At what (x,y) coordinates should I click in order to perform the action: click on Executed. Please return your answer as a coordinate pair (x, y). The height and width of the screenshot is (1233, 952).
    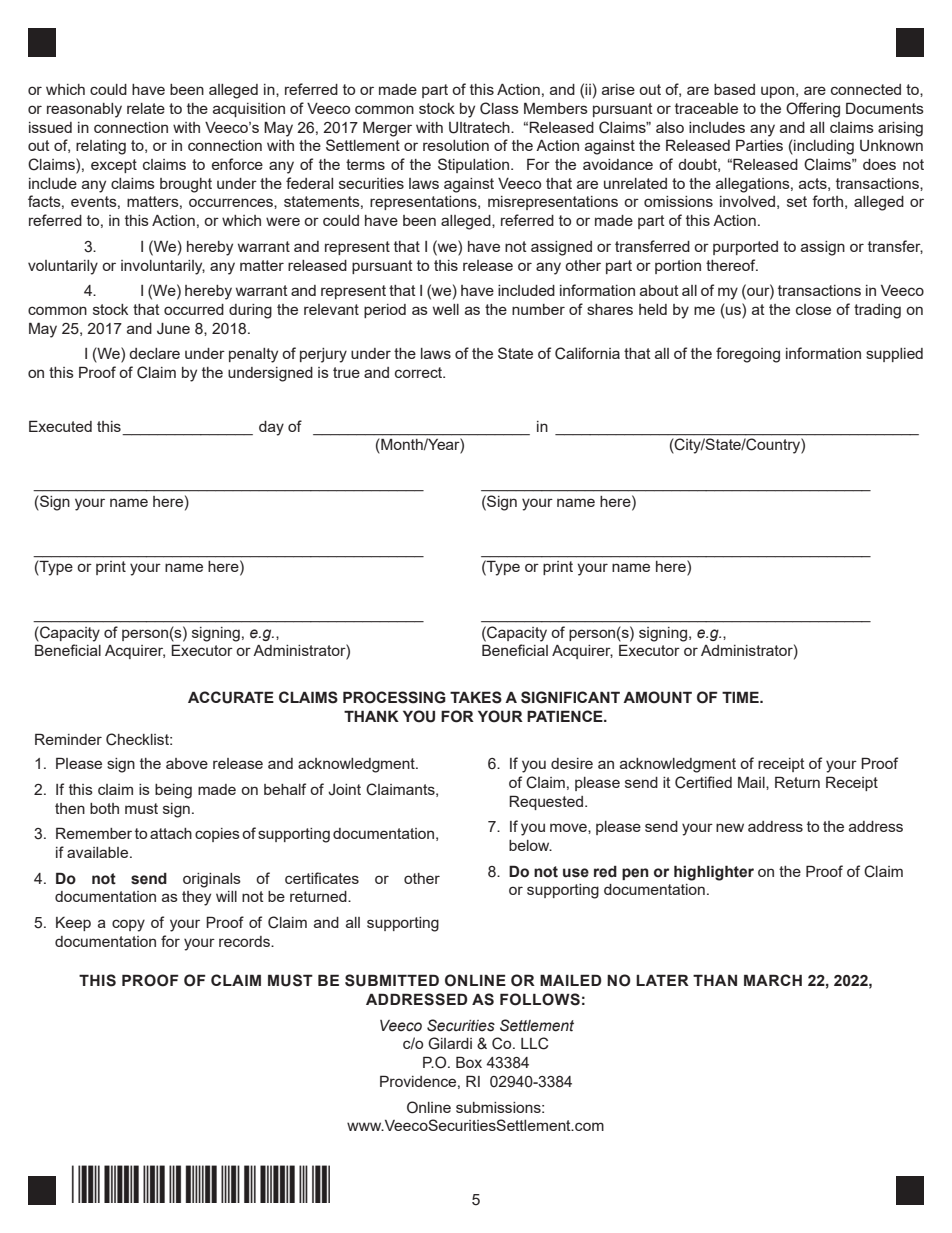
    Looking at the image, I should click on (60, 426).
